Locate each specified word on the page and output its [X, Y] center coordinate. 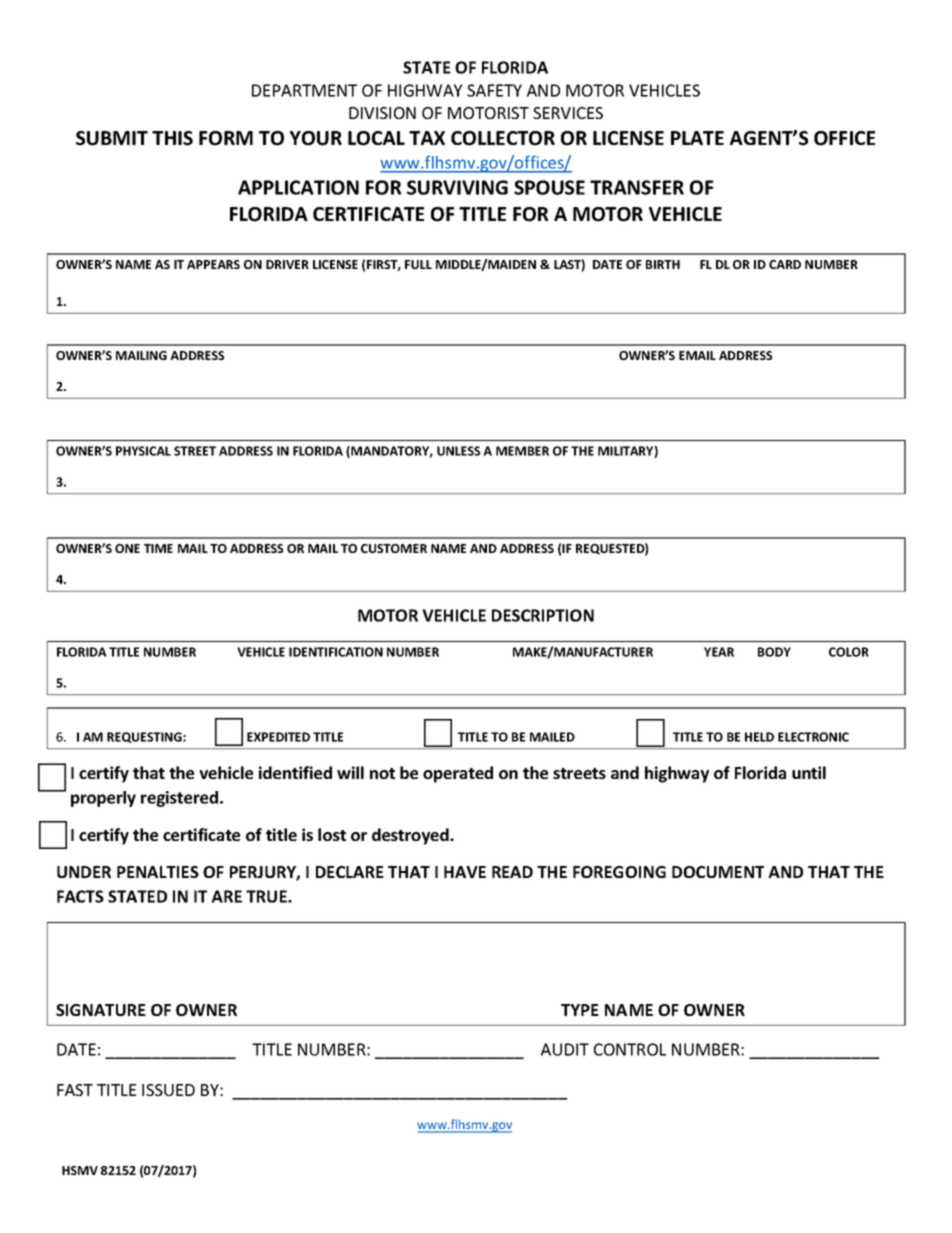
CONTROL [630, 1049]
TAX [427, 138]
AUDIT [565, 1049]
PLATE [697, 138]
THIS [172, 138]
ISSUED [168, 1090]
